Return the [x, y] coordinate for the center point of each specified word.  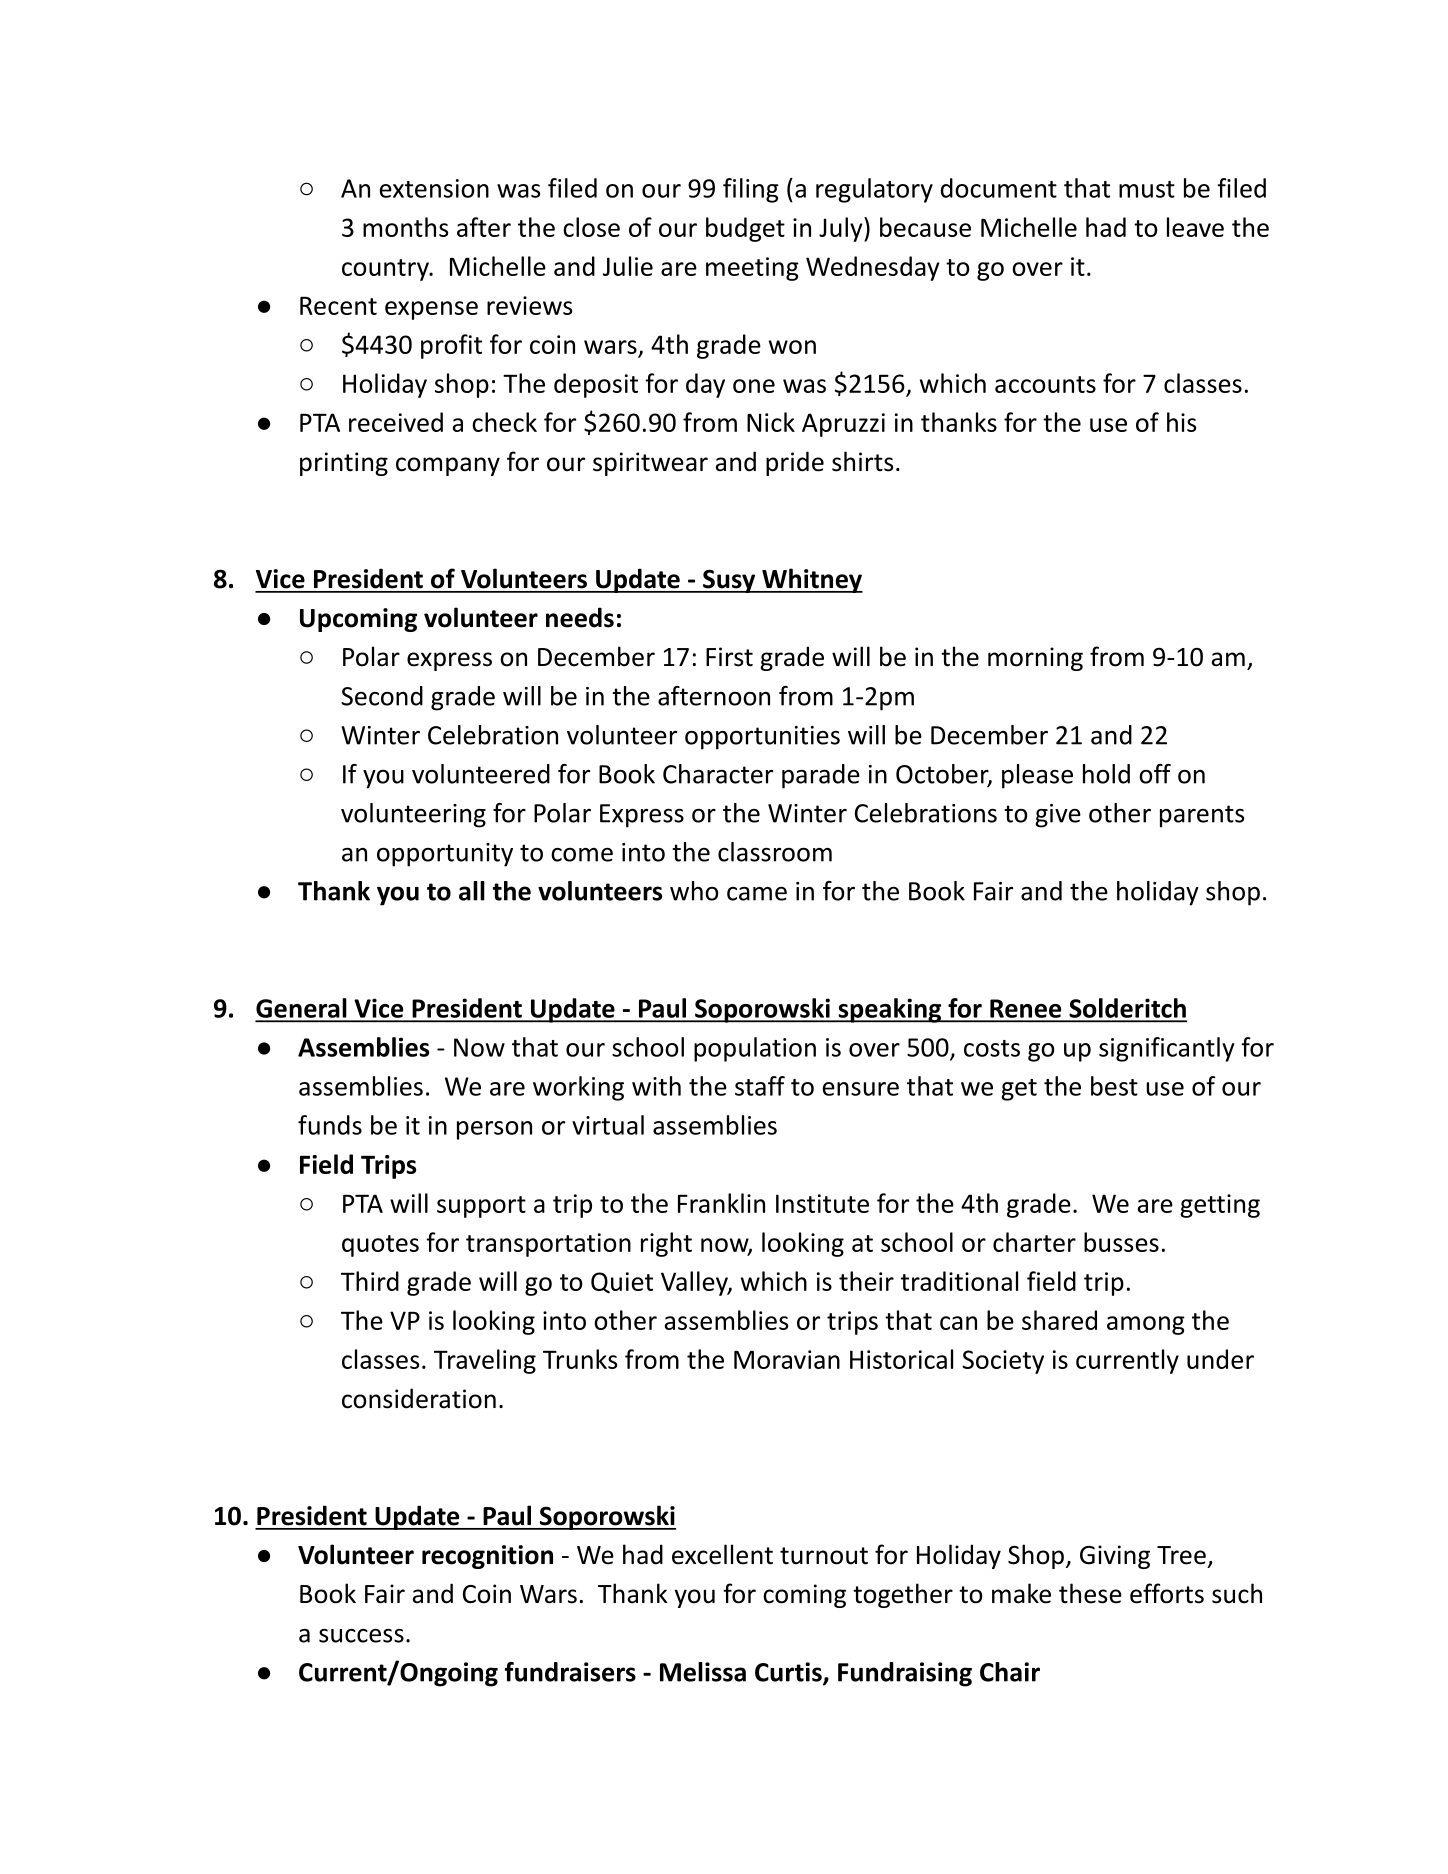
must [1147, 189]
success [361, 1636]
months [405, 227]
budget [745, 229]
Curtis [789, 1673]
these [1090, 1593]
